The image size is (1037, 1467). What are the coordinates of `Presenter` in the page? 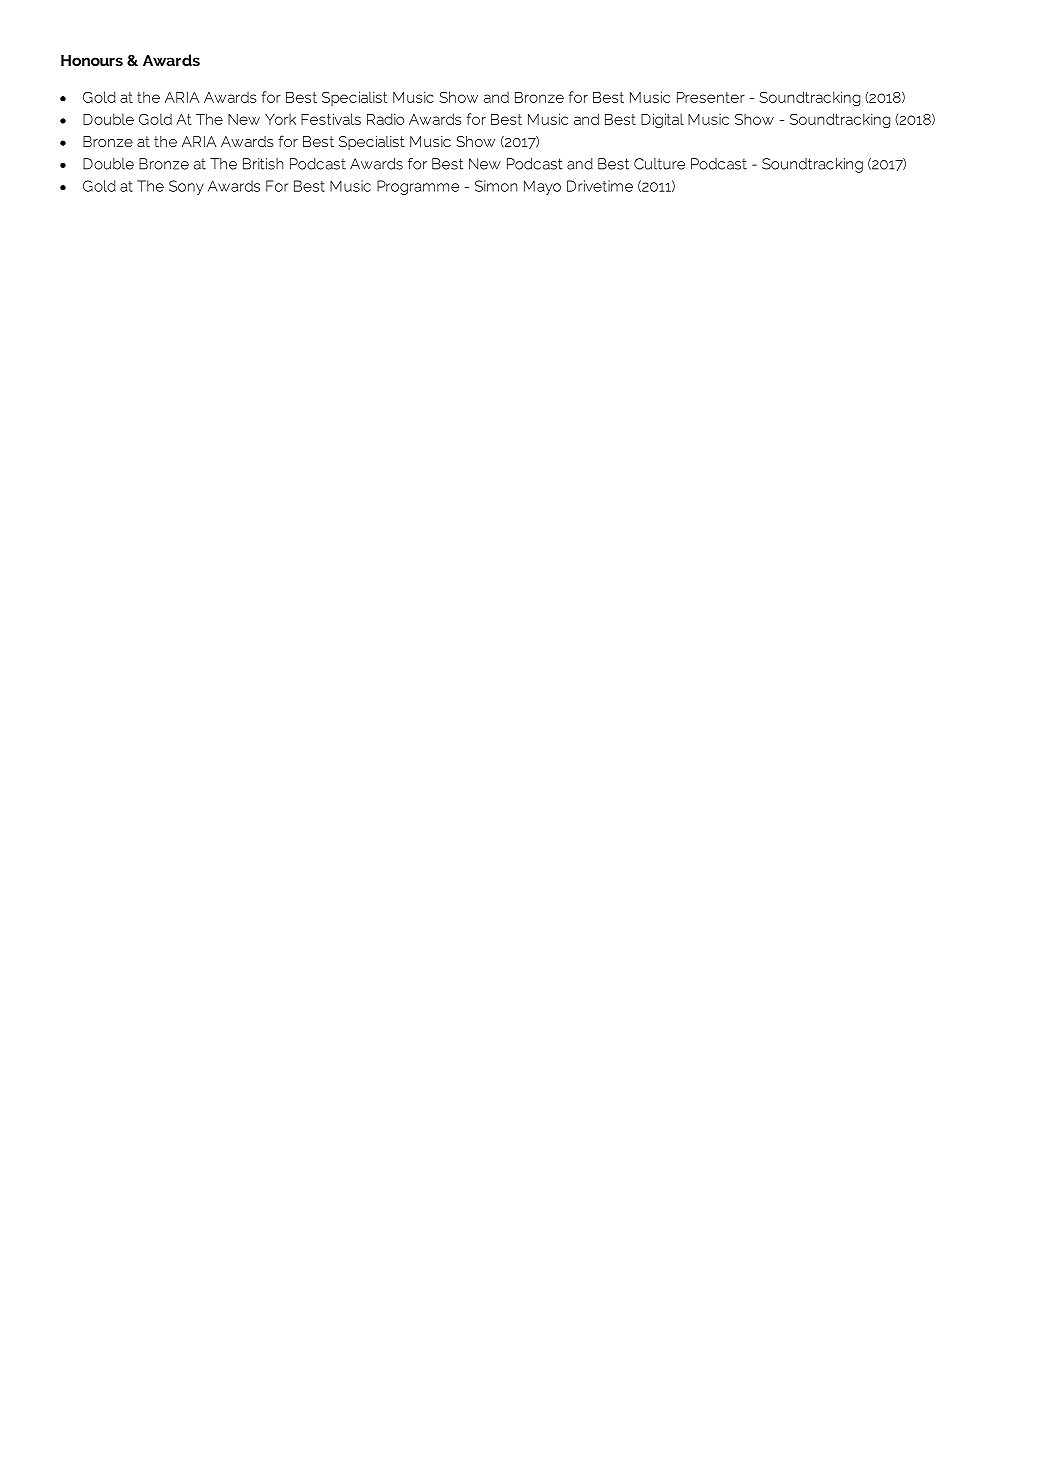 It's located at (711, 97).
